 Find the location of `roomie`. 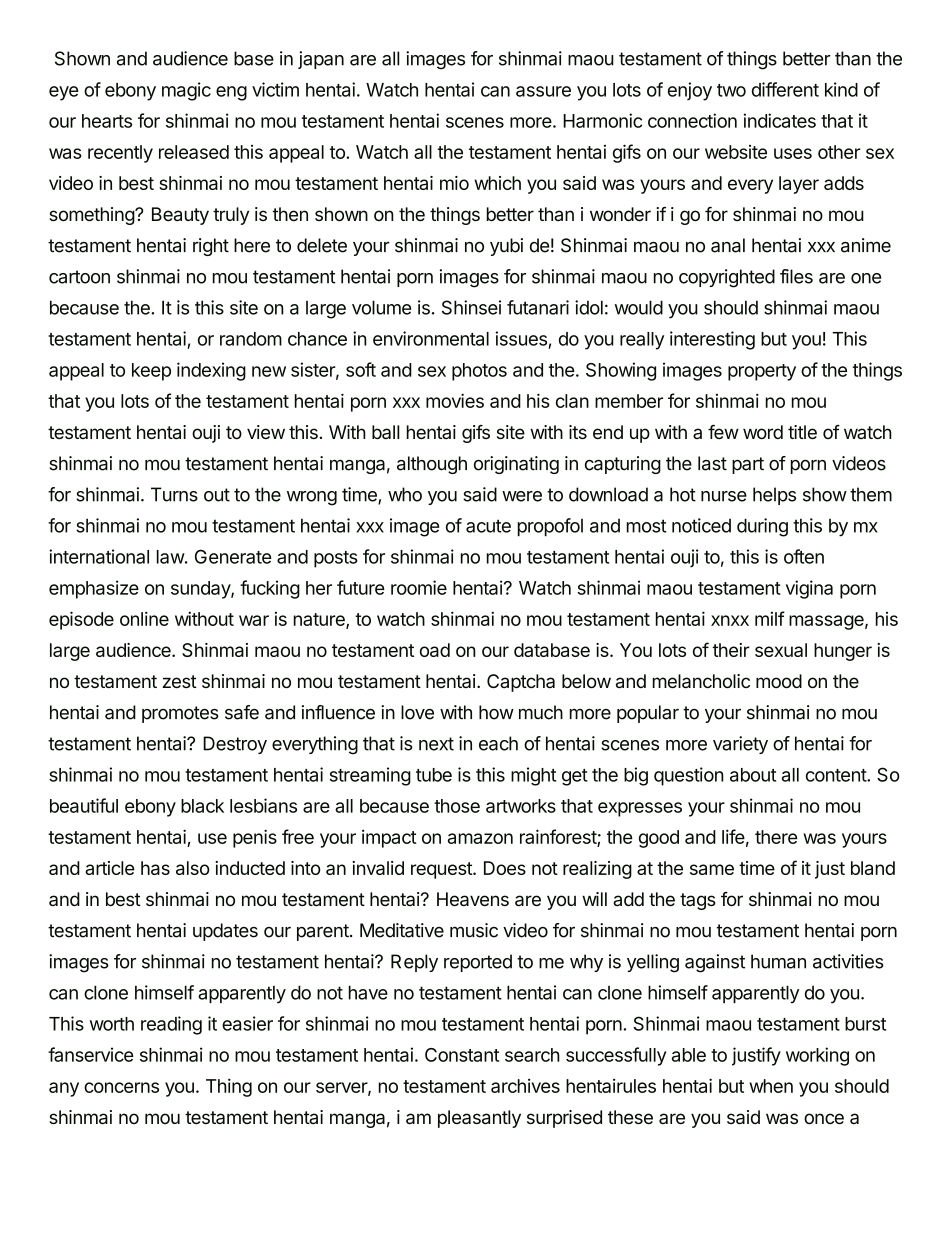

roomie is located at coordinates (419, 587).
